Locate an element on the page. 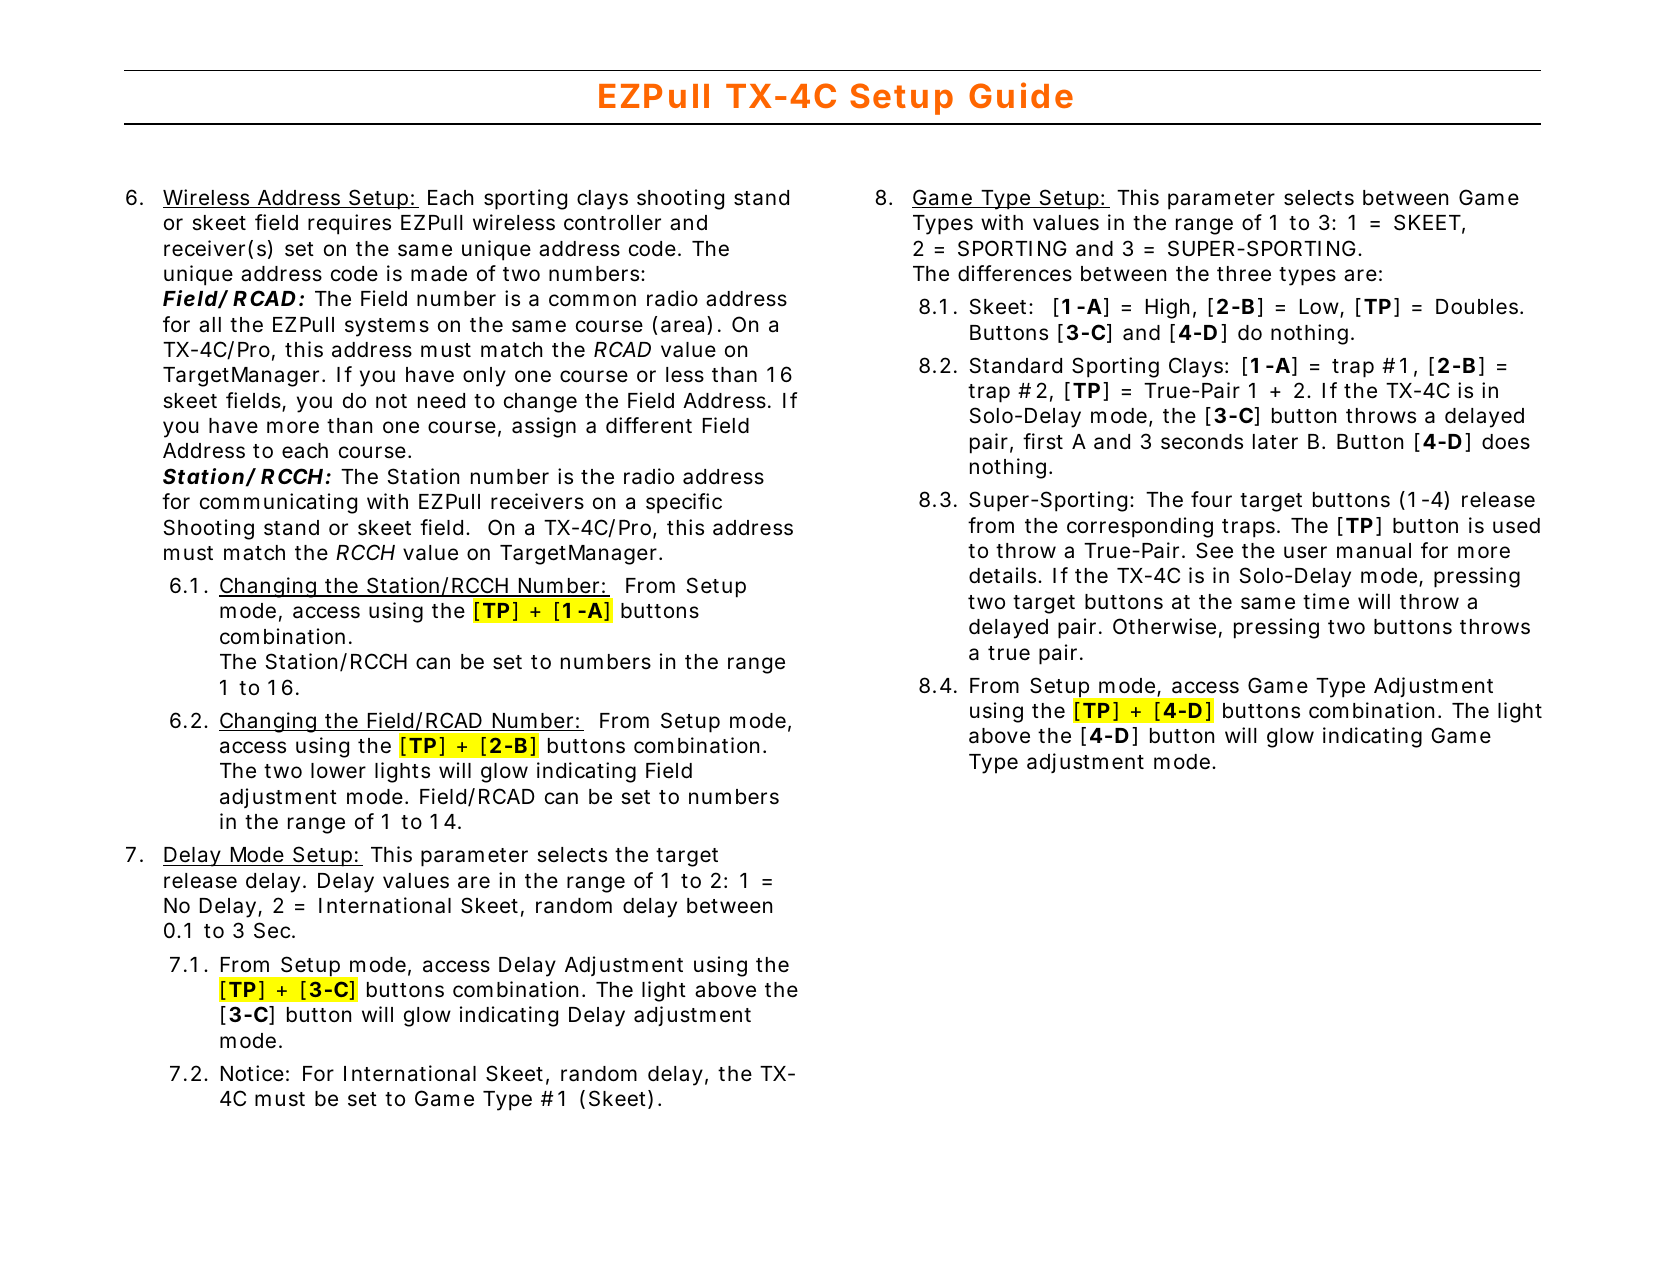 The width and height of the page is (1653, 1277). time is located at coordinates (1326, 601).
